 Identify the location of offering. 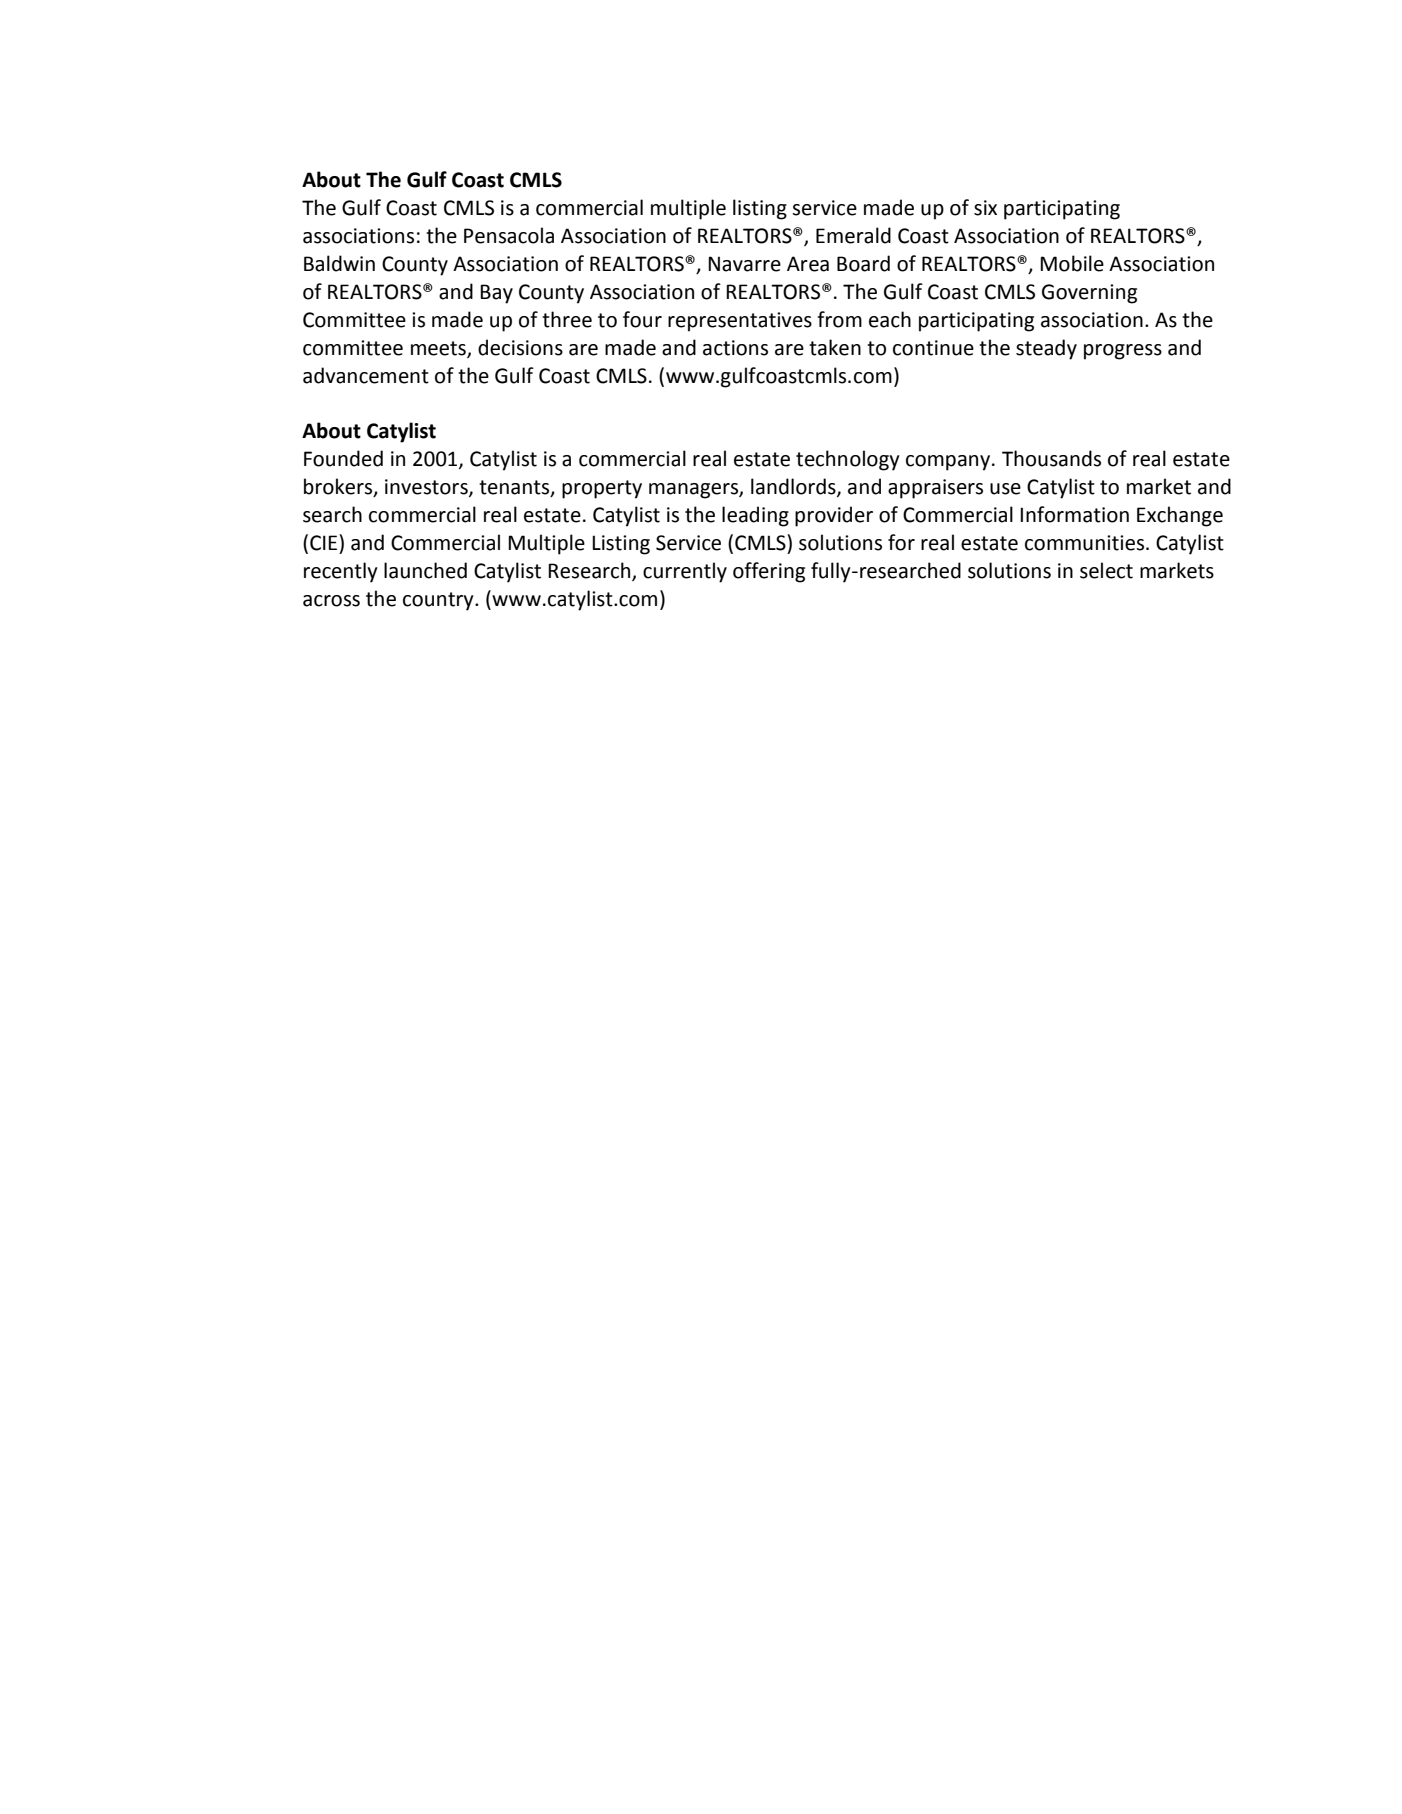
(769, 572).
